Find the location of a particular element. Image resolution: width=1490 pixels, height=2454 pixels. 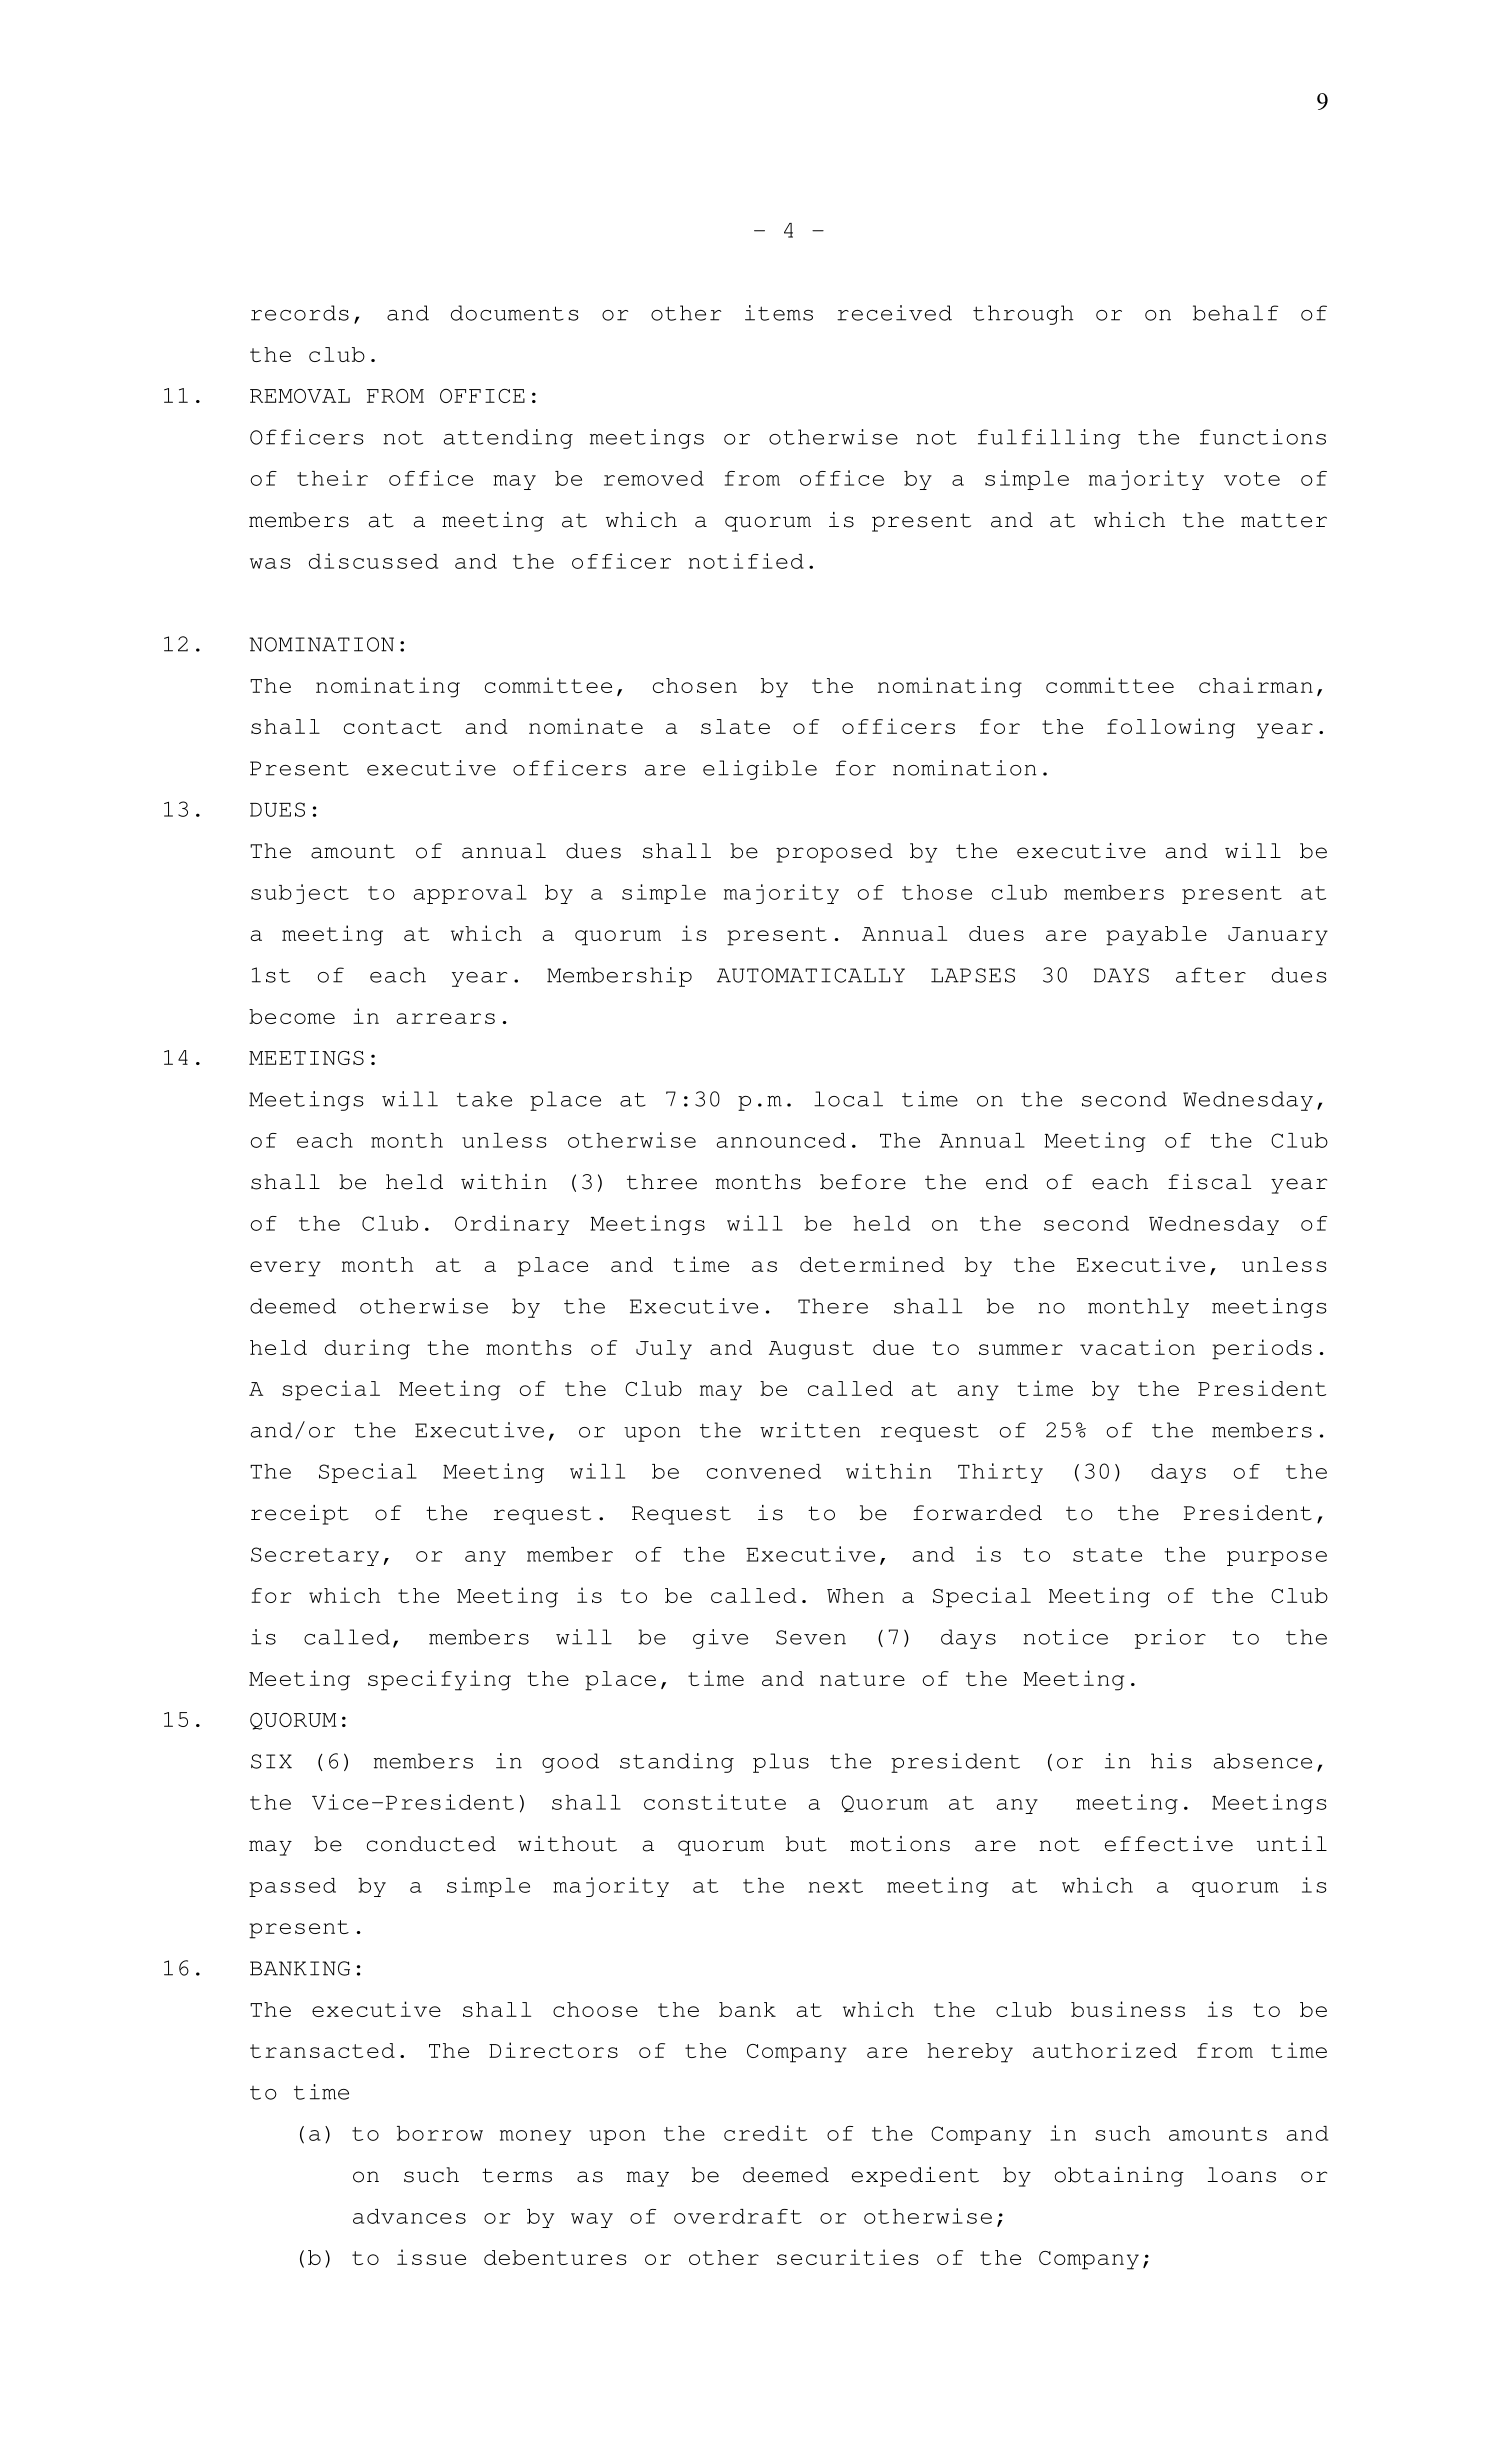

contact is located at coordinates (393, 727).
